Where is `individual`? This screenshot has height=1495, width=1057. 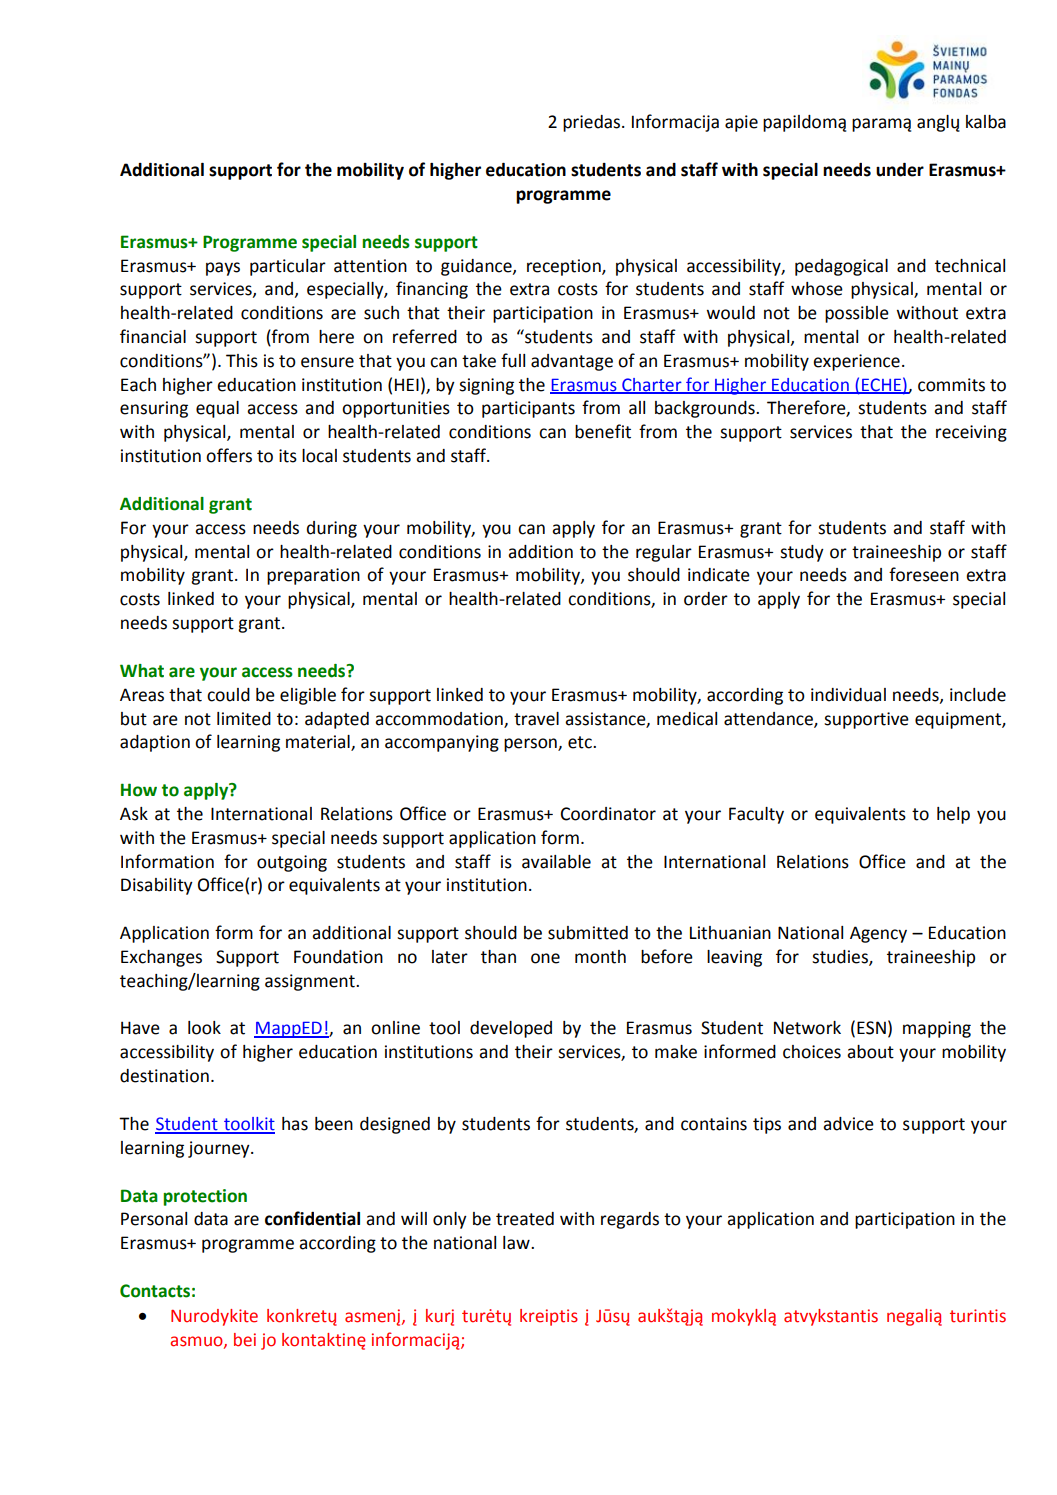 individual is located at coordinates (848, 695).
